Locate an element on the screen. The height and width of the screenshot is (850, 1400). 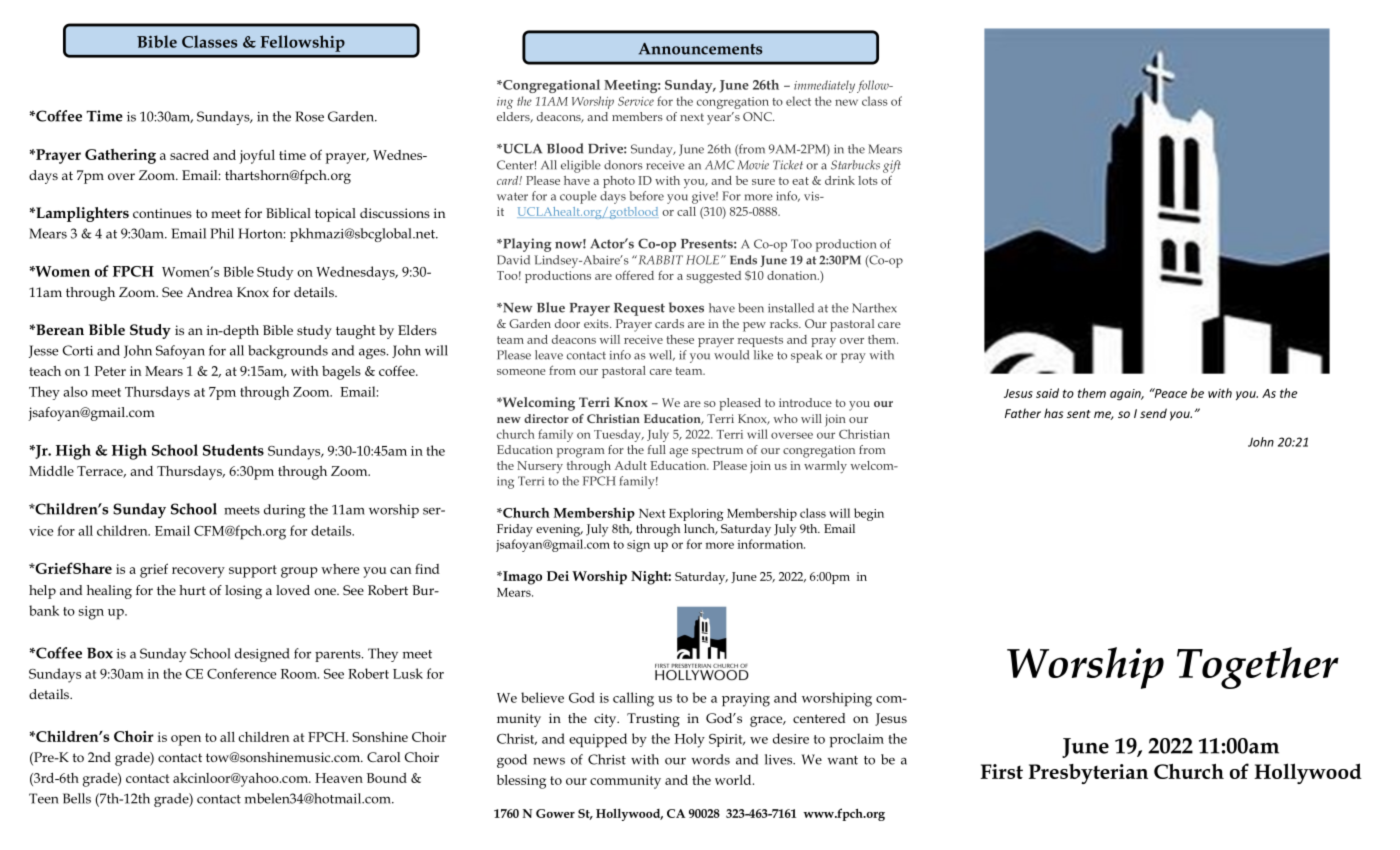
Students is located at coordinates (233, 450).
